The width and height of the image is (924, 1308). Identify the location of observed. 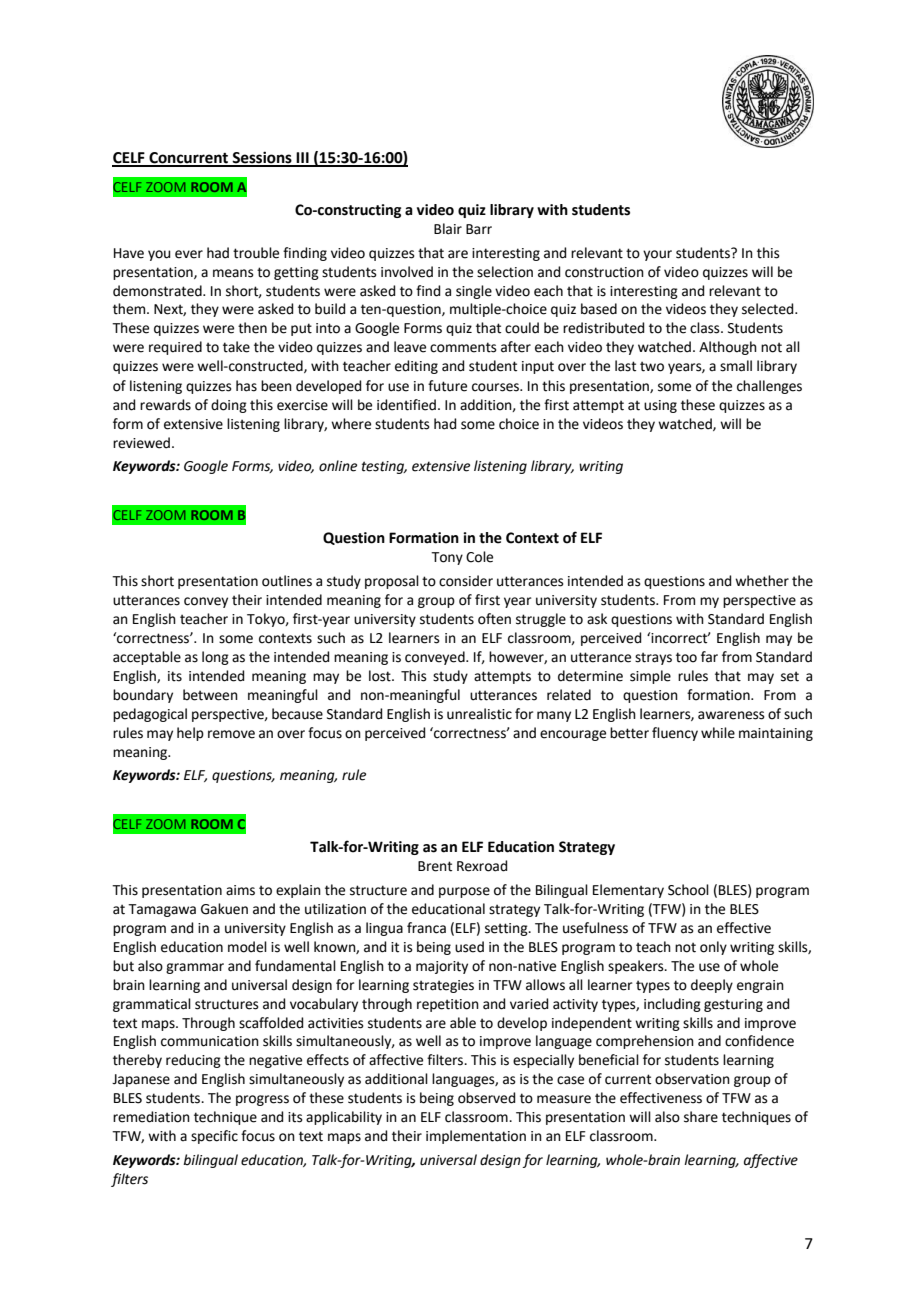
(486, 1098).
